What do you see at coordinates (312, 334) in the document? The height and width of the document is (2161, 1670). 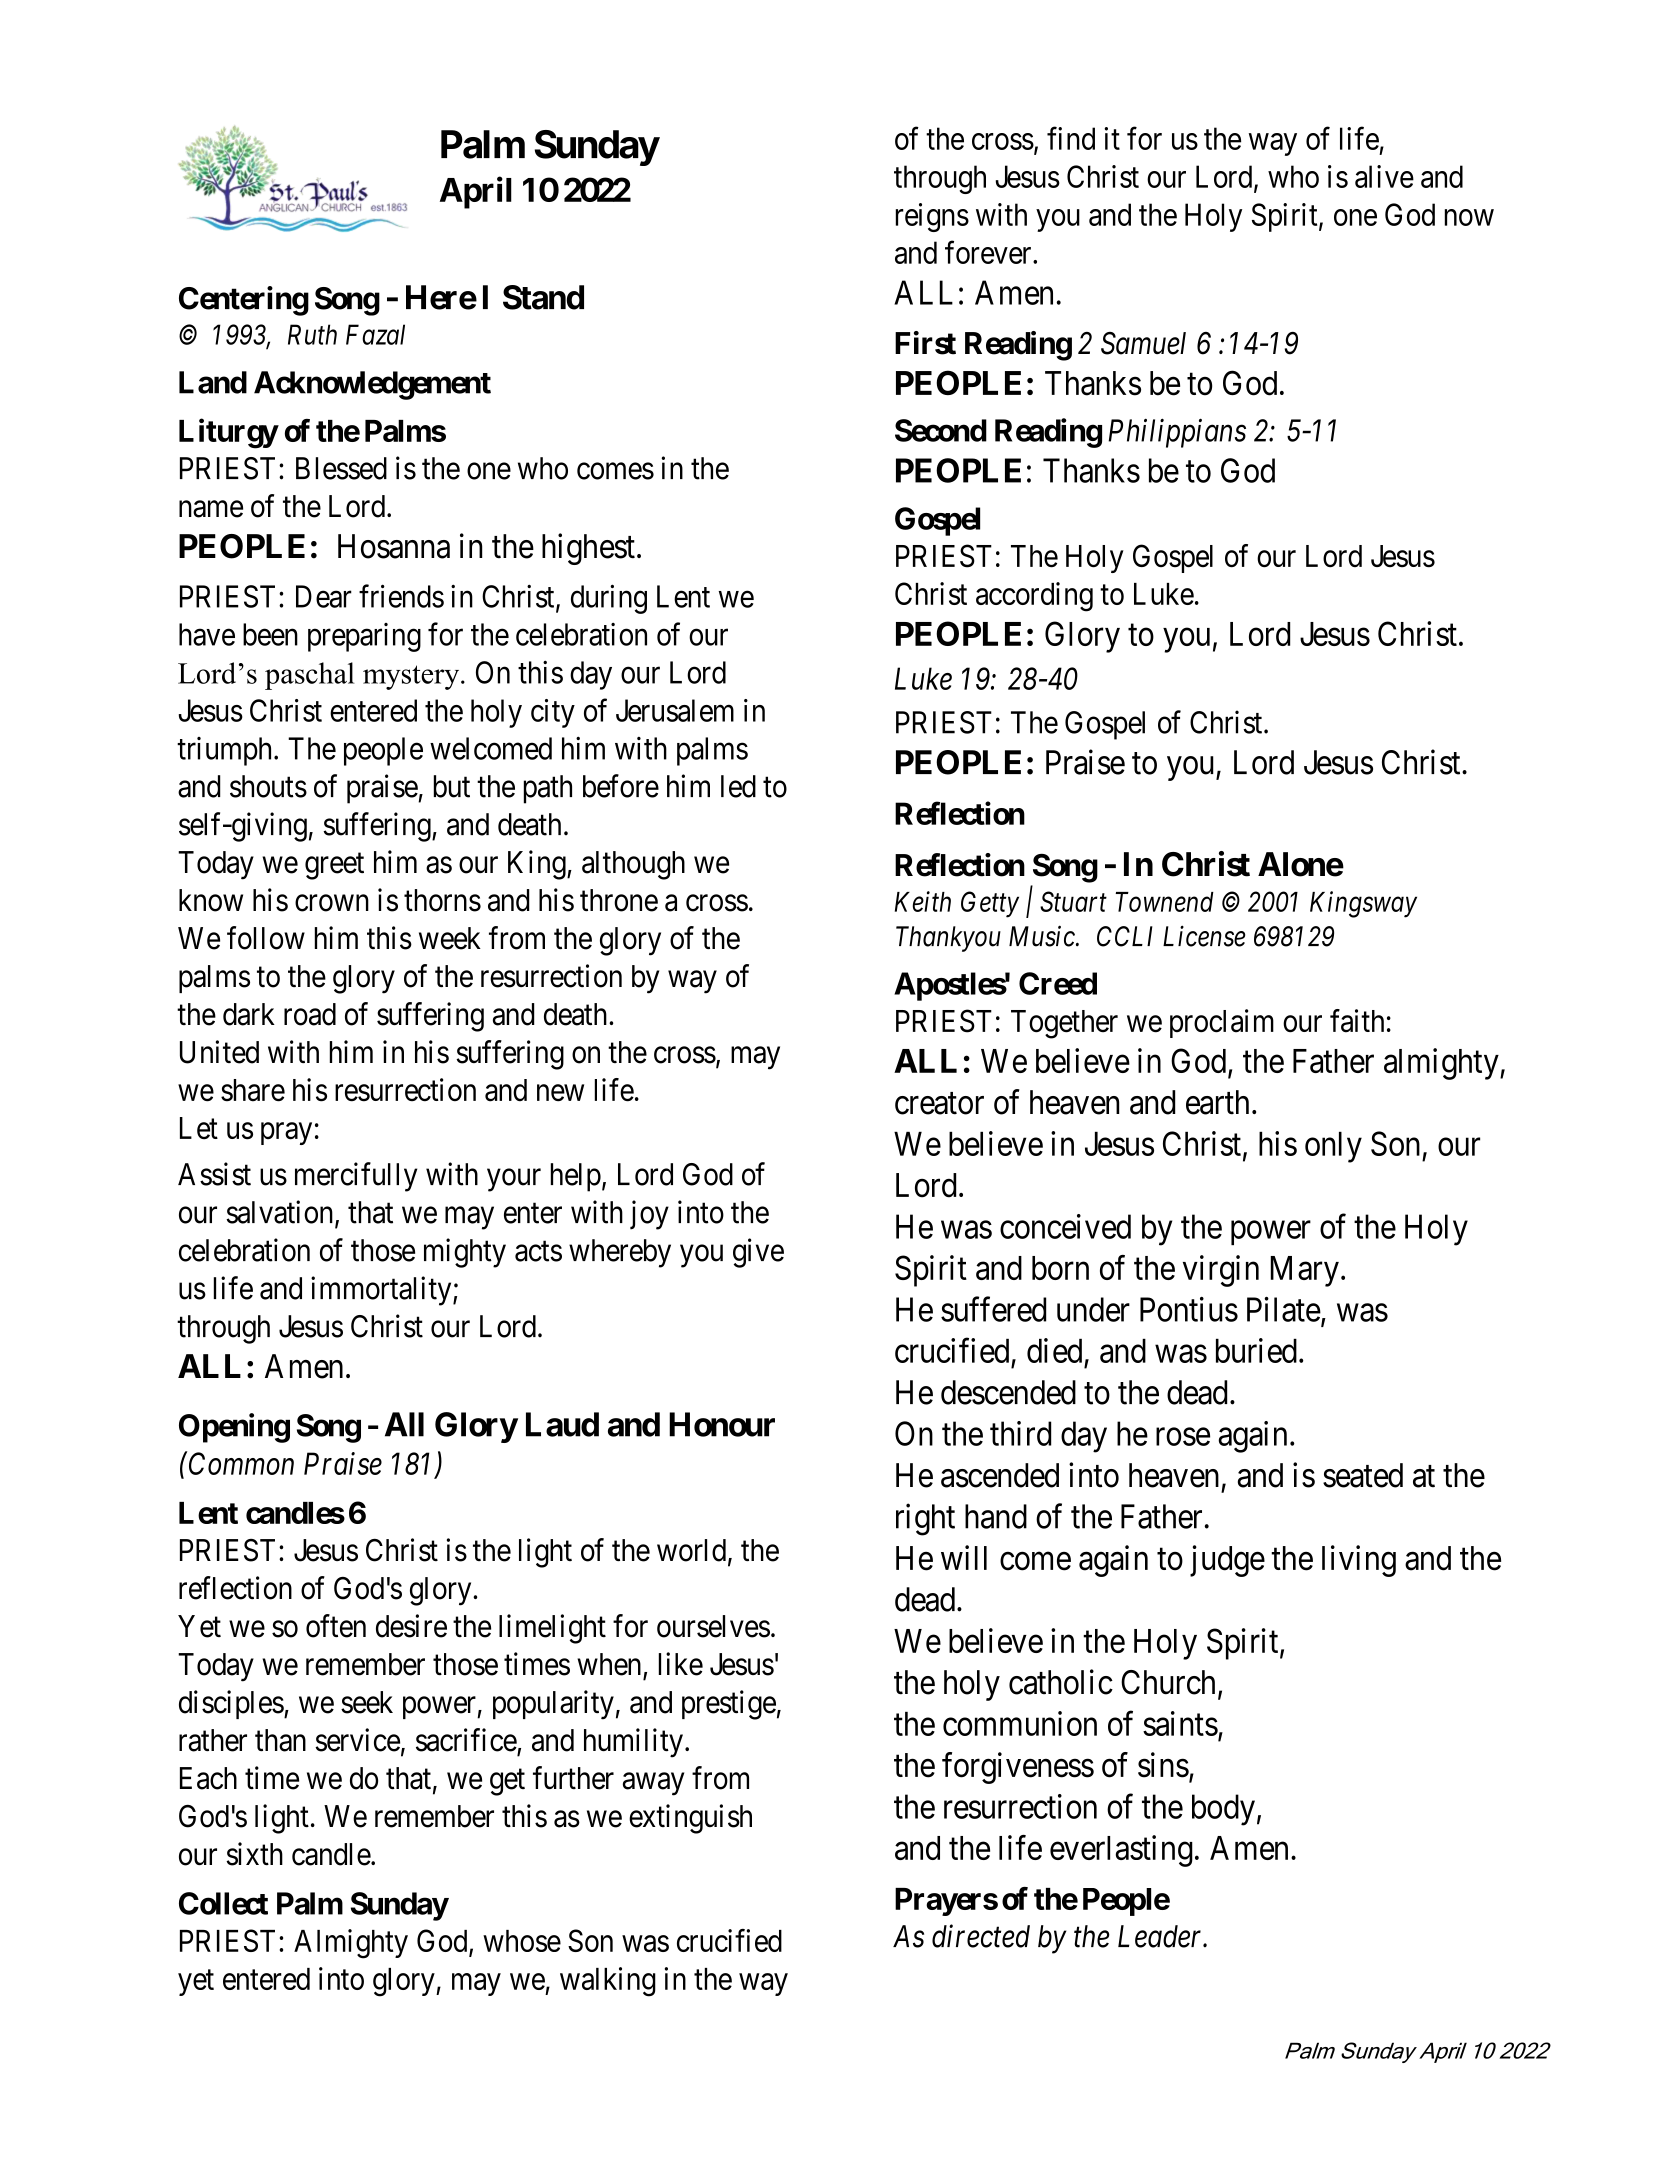 I see `Ruth` at bounding box center [312, 334].
